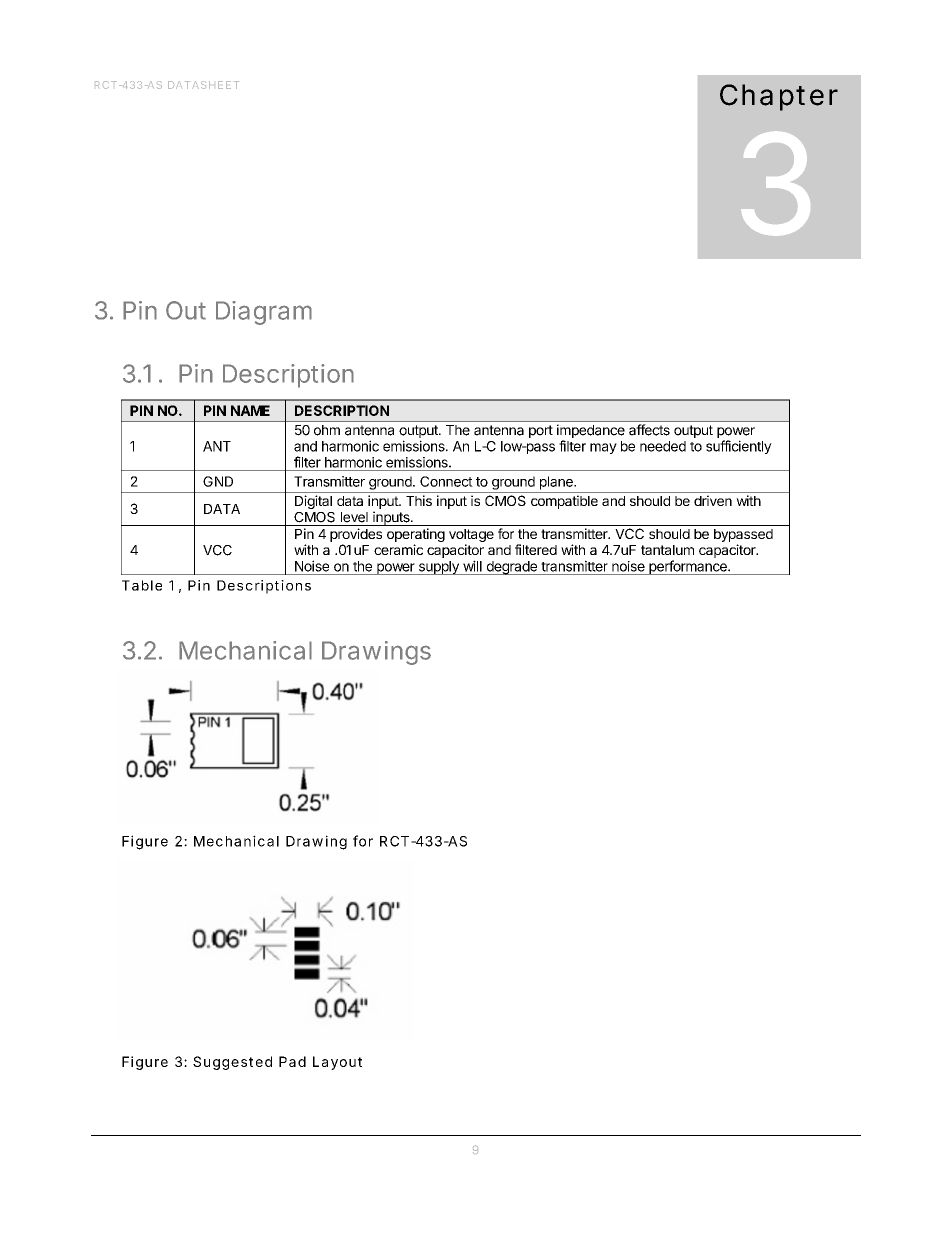 The image size is (952, 1233). Describe the element at coordinates (438, 568) in the screenshot. I see `supply` at that location.
